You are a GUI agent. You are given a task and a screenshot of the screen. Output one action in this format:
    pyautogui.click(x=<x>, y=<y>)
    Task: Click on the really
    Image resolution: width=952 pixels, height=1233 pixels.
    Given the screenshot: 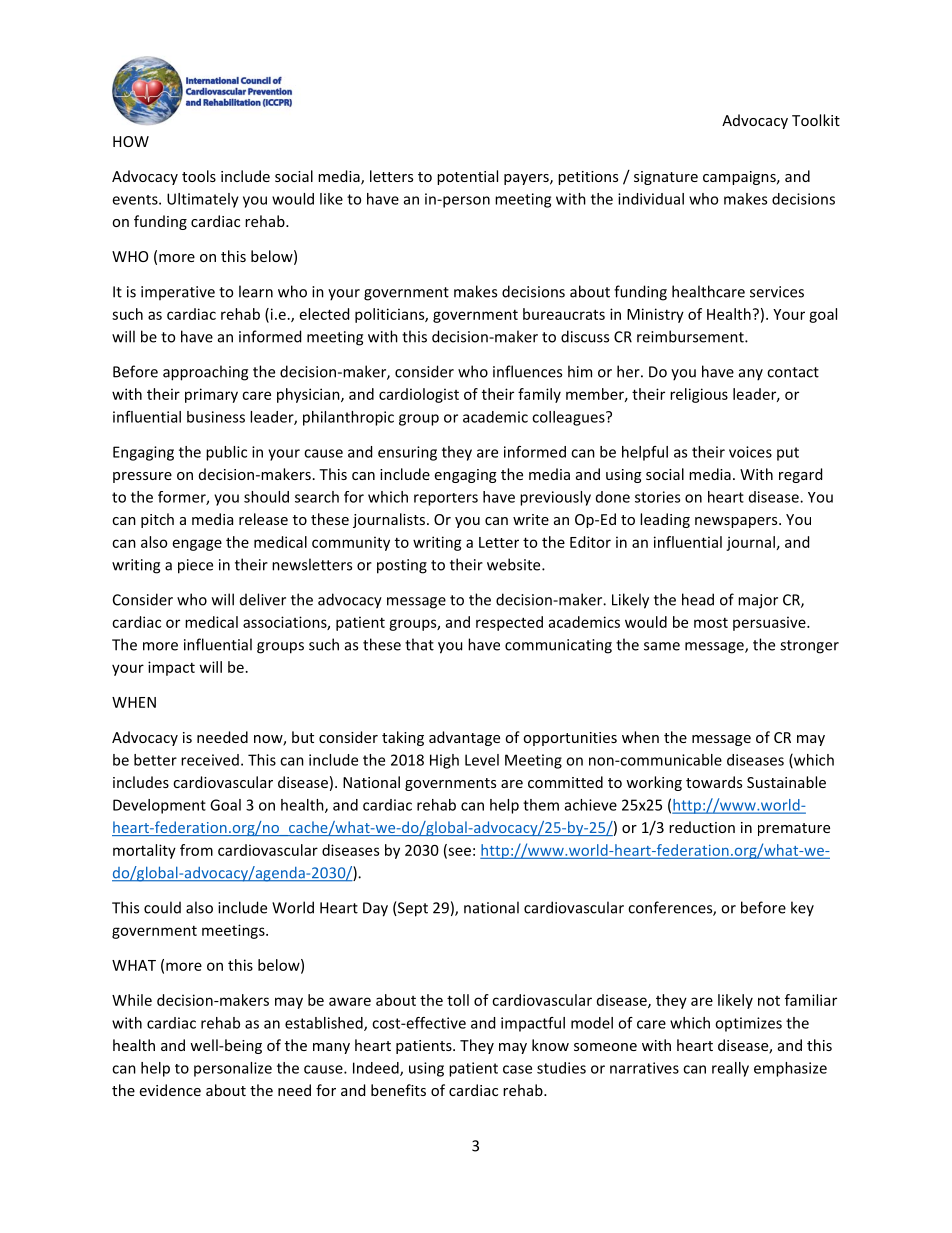 What is the action you would take?
    pyautogui.click(x=730, y=1069)
